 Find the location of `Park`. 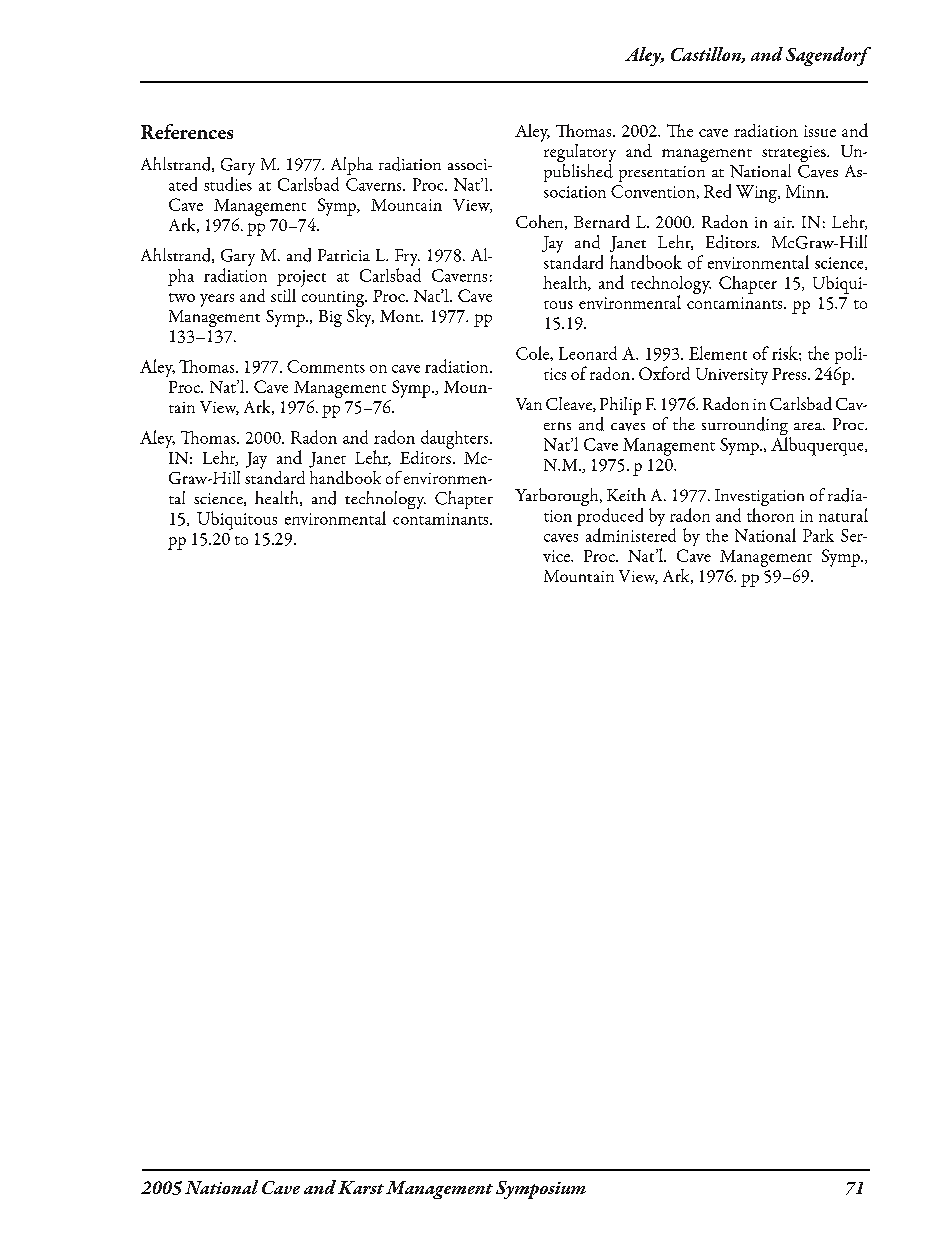

Park is located at coordinates (818, 535).
